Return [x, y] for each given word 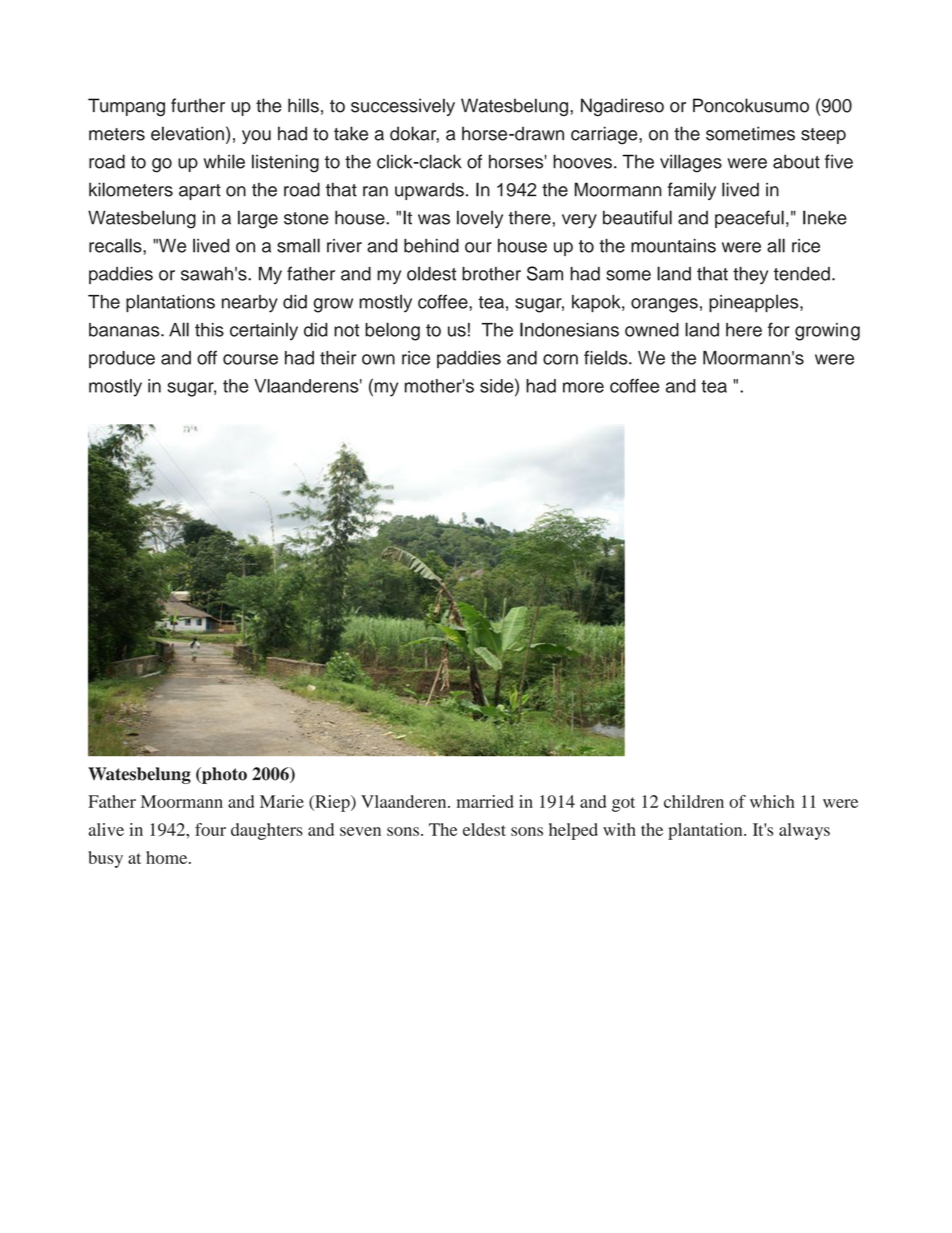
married [485, 801]
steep [823, 136]
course [250, 359]
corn [560, 359]
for [779, 329]
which [772, 801]
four [210, 829]
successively [403, 107]
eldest [484, 829]
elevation [187, 133]
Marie [282, 801]
